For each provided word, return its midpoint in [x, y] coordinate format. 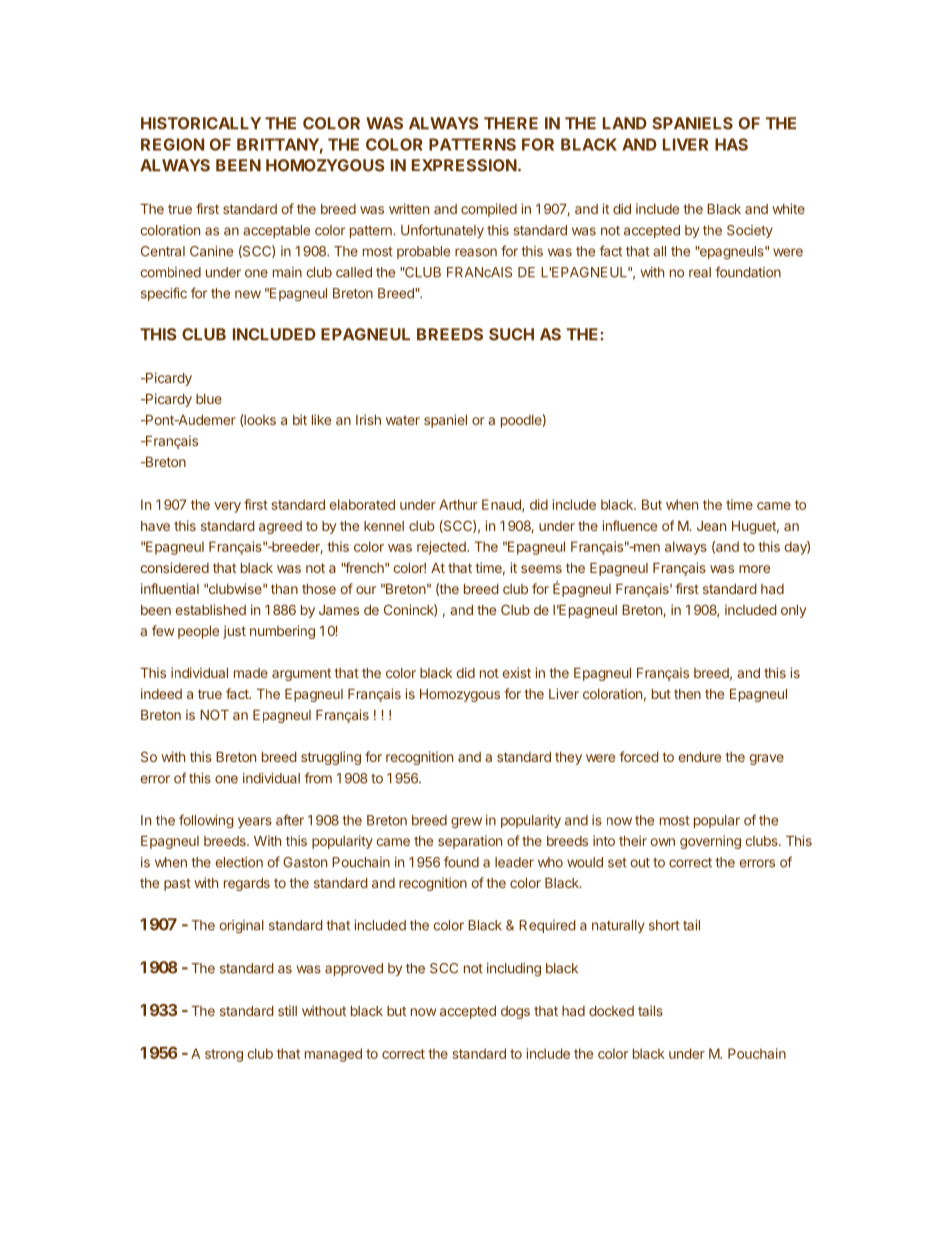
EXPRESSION [464, 165]
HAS [731, 144]
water [403, 420]
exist [517, 672]
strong [224, 1055]
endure [700, 757]
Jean [711, 526]
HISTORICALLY [201, 123]
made [251, 673]
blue [209, 399]
